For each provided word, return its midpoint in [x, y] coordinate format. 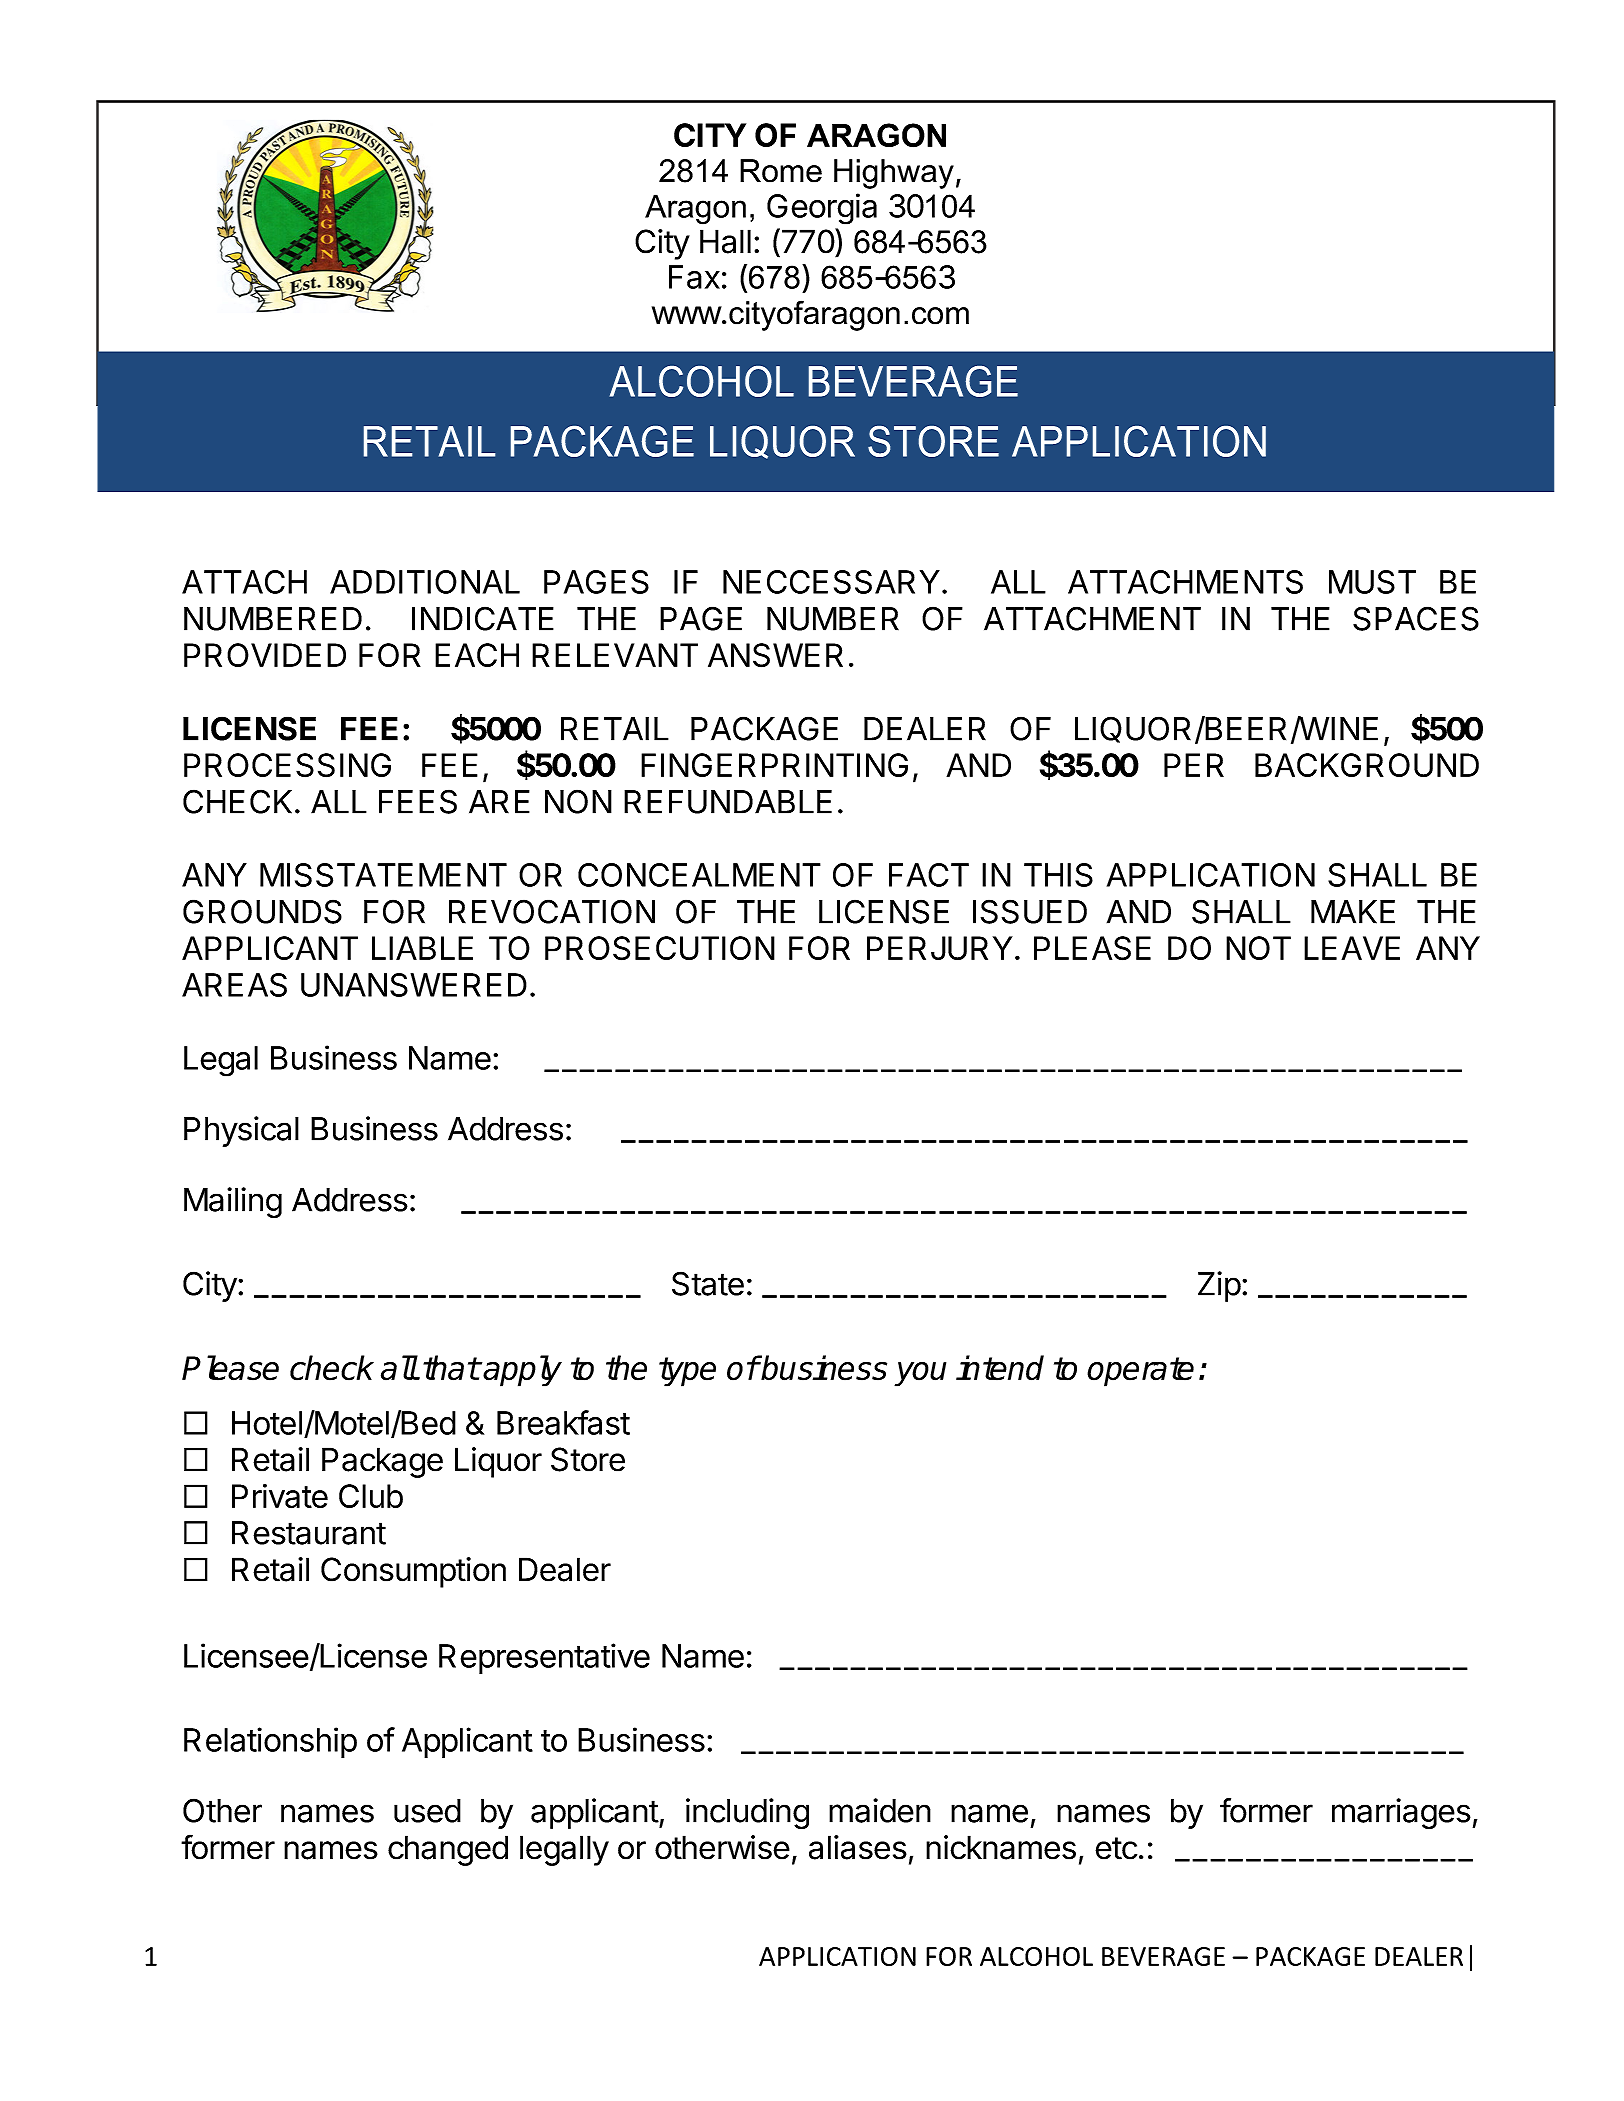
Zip [1219, 1286]
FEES [418, 801]
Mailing [233, 1202]
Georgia [822, 209]
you [920, 1374]
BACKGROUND [1367, 765]
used [427, 1811]
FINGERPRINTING [774, 765]
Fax [694, 277]
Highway [894, 174]
